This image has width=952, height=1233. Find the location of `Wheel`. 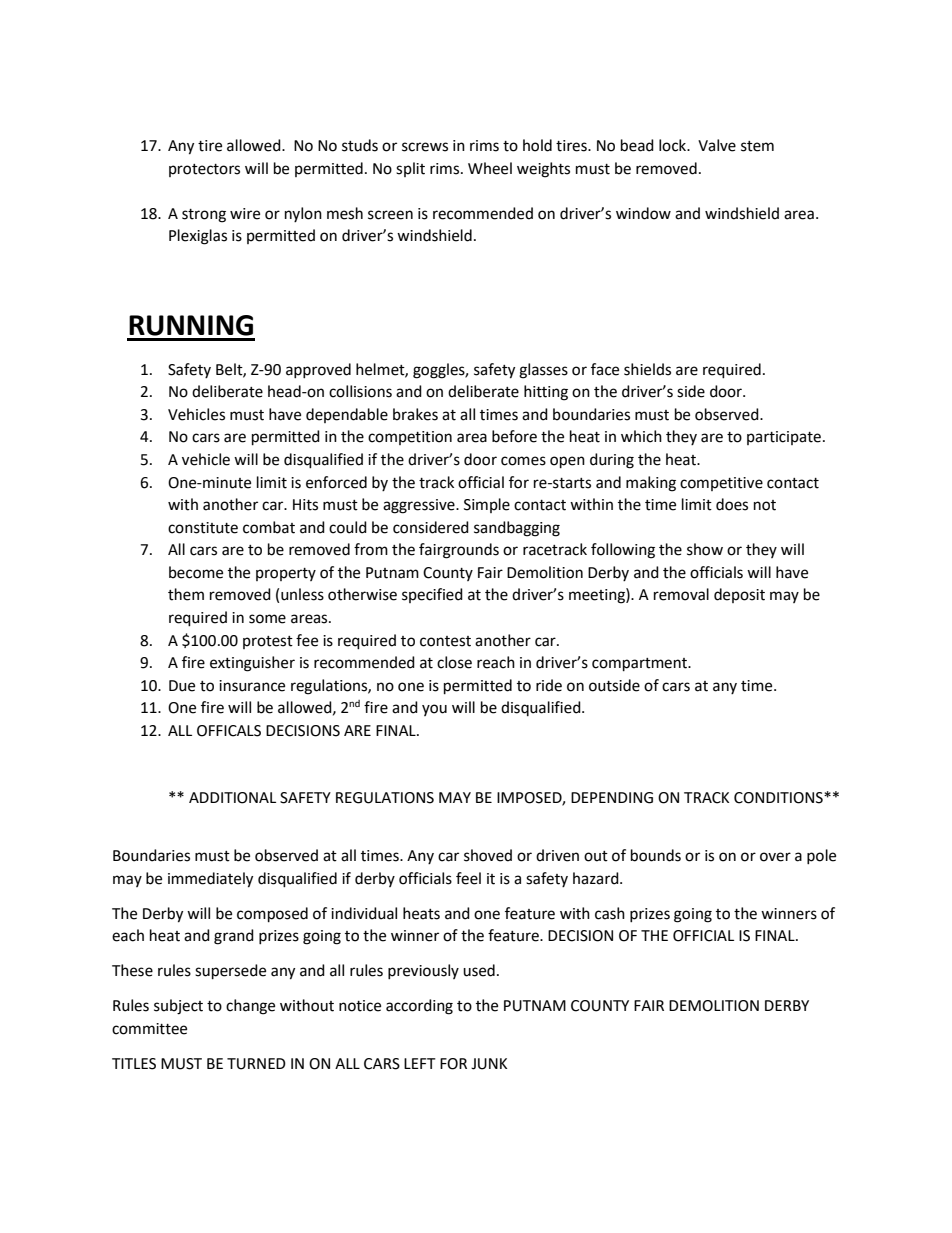

Wheel is located at coordinates (490, 168).
